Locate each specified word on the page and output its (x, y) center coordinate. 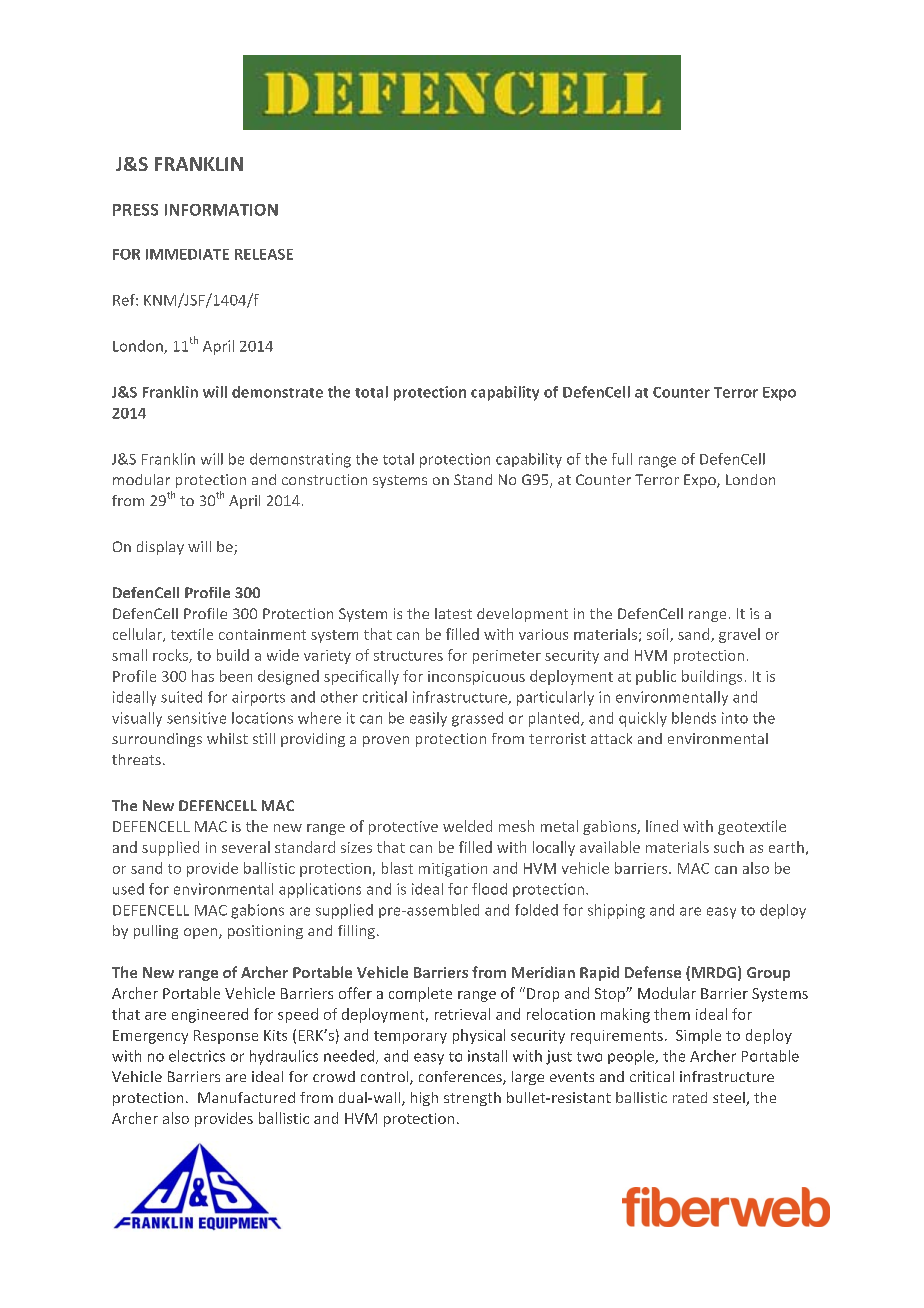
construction (324, 479)
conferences (461, 1078)
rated (690, 1097)
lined (662, 826)
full (622, 459)
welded (467, 826)
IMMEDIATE (187, 254)
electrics (197, 1056)
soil (659, 635)
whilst (227, 738)
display (160, 548)
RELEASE (264, 254)
